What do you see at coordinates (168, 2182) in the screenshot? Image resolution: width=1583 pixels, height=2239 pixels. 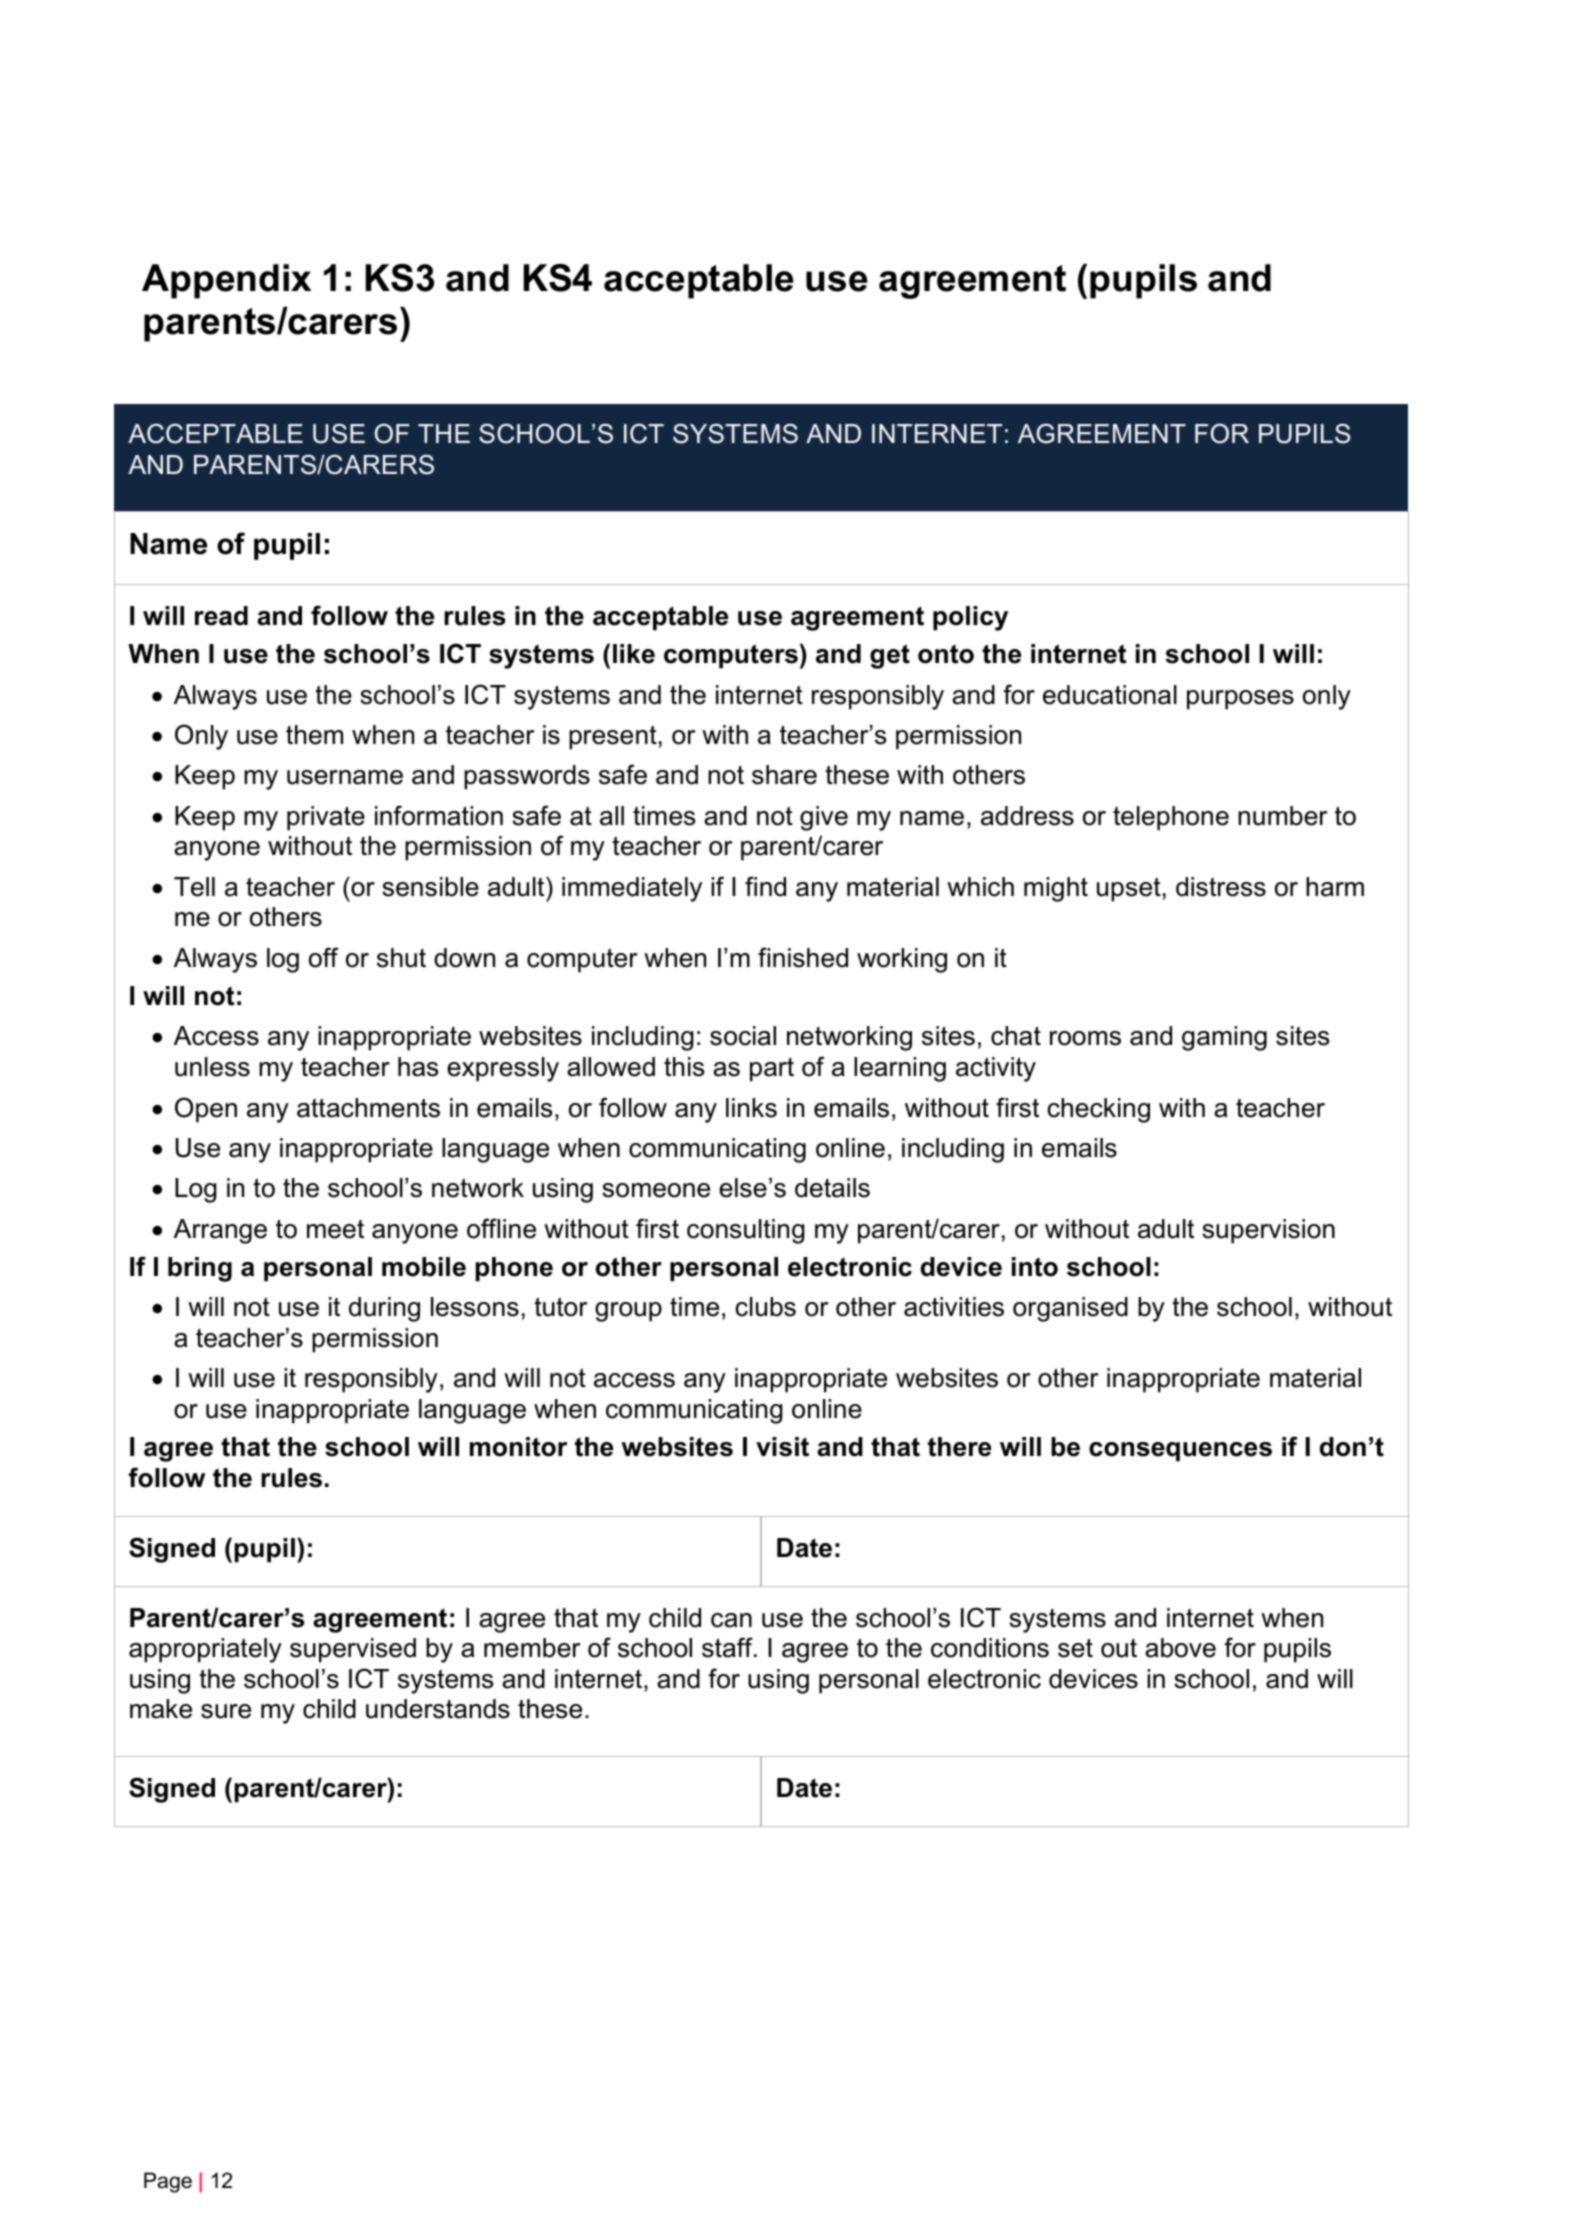 I see `Page` at bounding box center [168, 2182].
